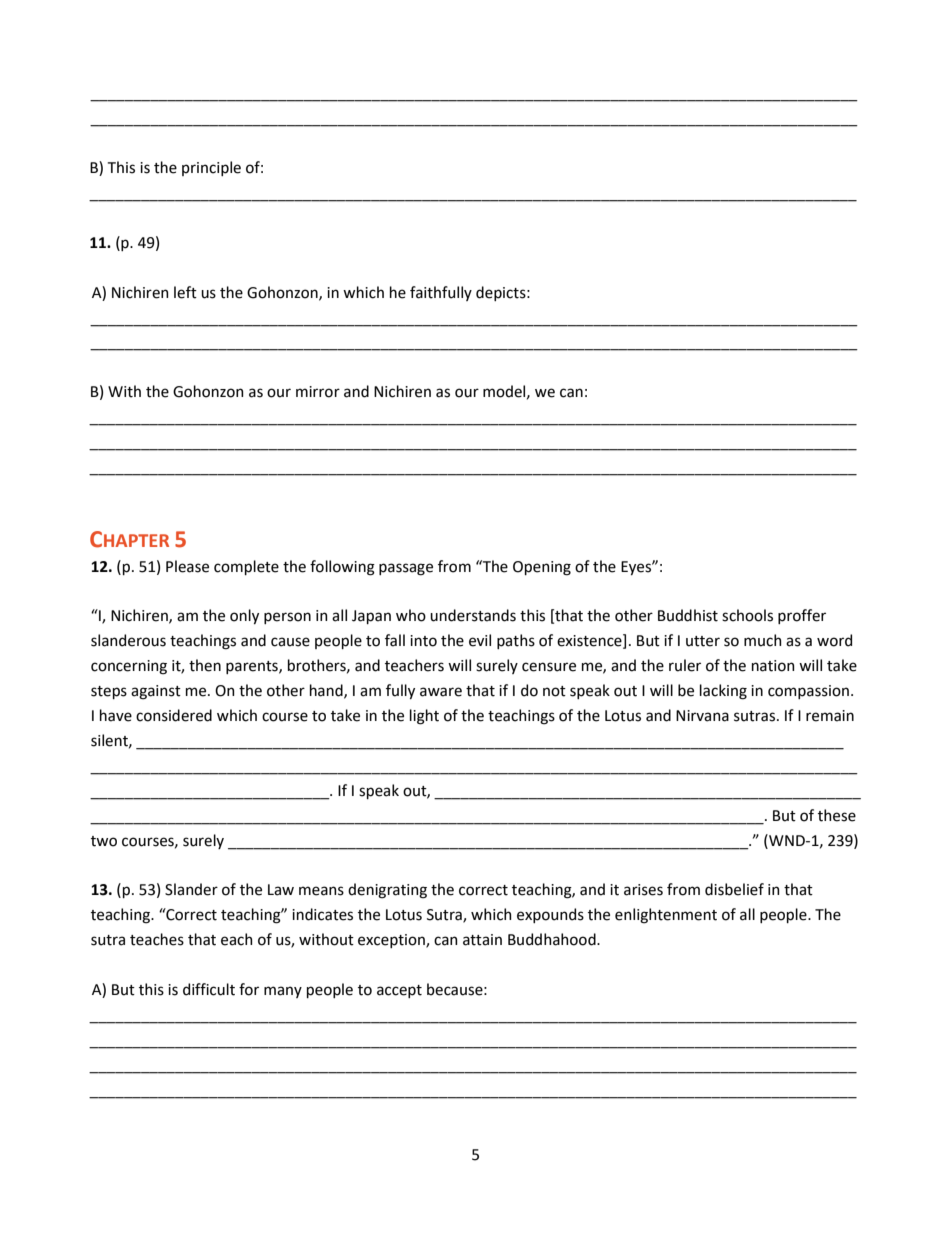 This screenshot has height=1233, width=952. What do you see at coordinates (209, 989) in the screenshot?
I see `difficult` at bounding box center [209, 989].
